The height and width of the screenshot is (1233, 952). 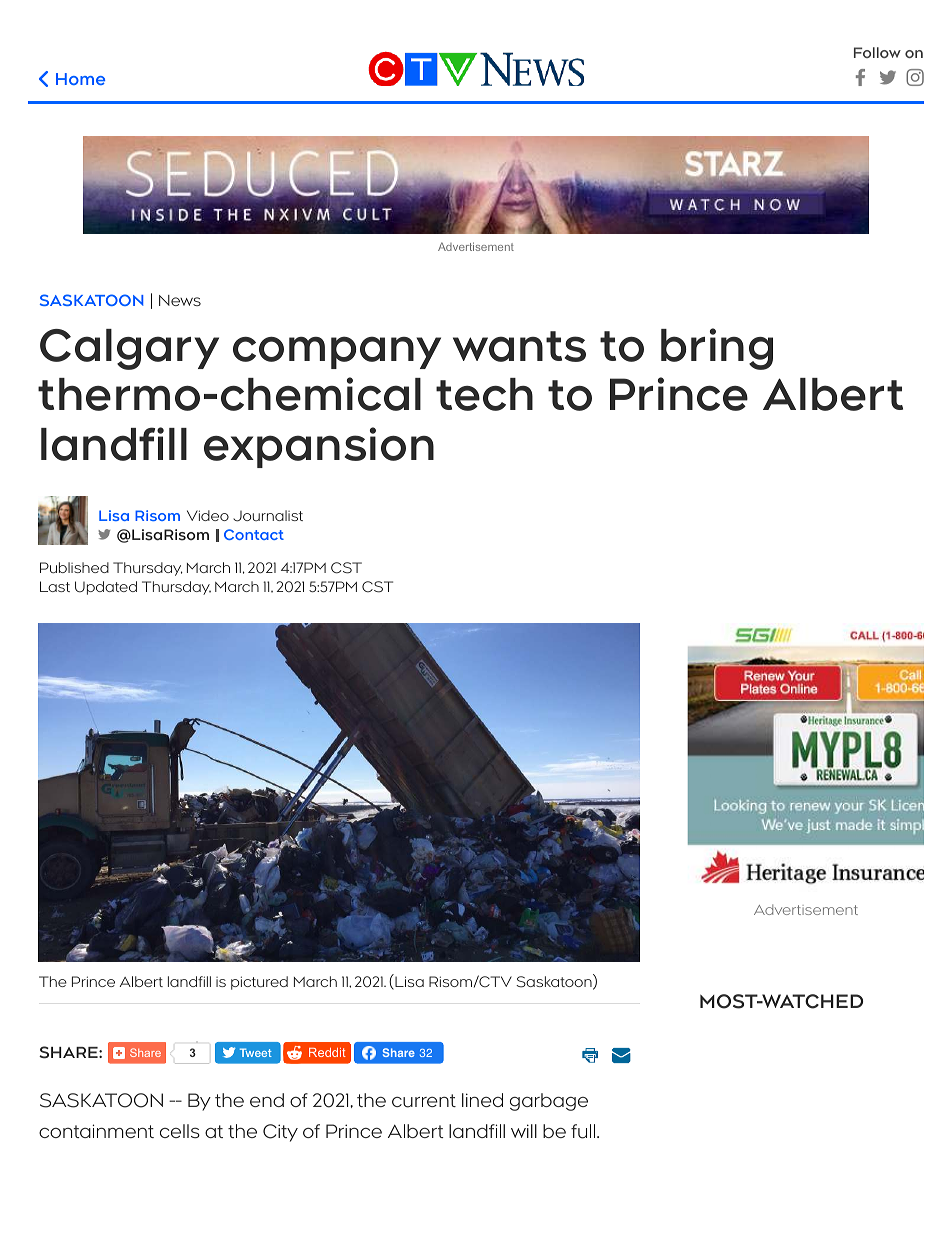 I want to click on wants, so click(x=519, y=346).
